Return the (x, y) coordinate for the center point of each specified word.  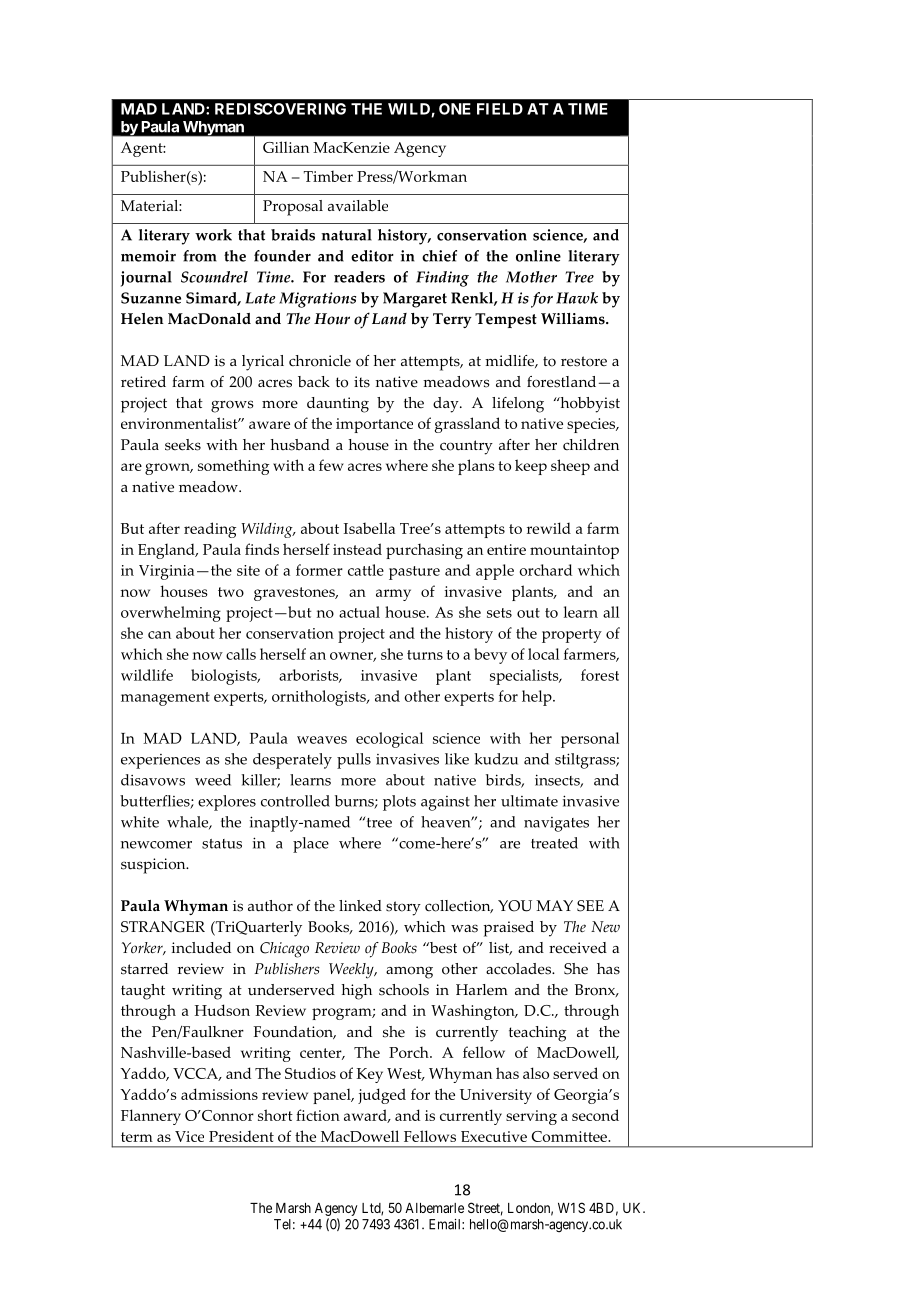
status (222, 844)
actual (359, 612)
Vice (189, 1136)
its (362, 382)
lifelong (518, 405)
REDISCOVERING (280, 109)
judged (382, 1096)
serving (531, 1117)
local (543, 654)
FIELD (500, 109)
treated (554, 843)
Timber (328, 176)
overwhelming (171, 614)
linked (360, 906)
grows (232, 406)
